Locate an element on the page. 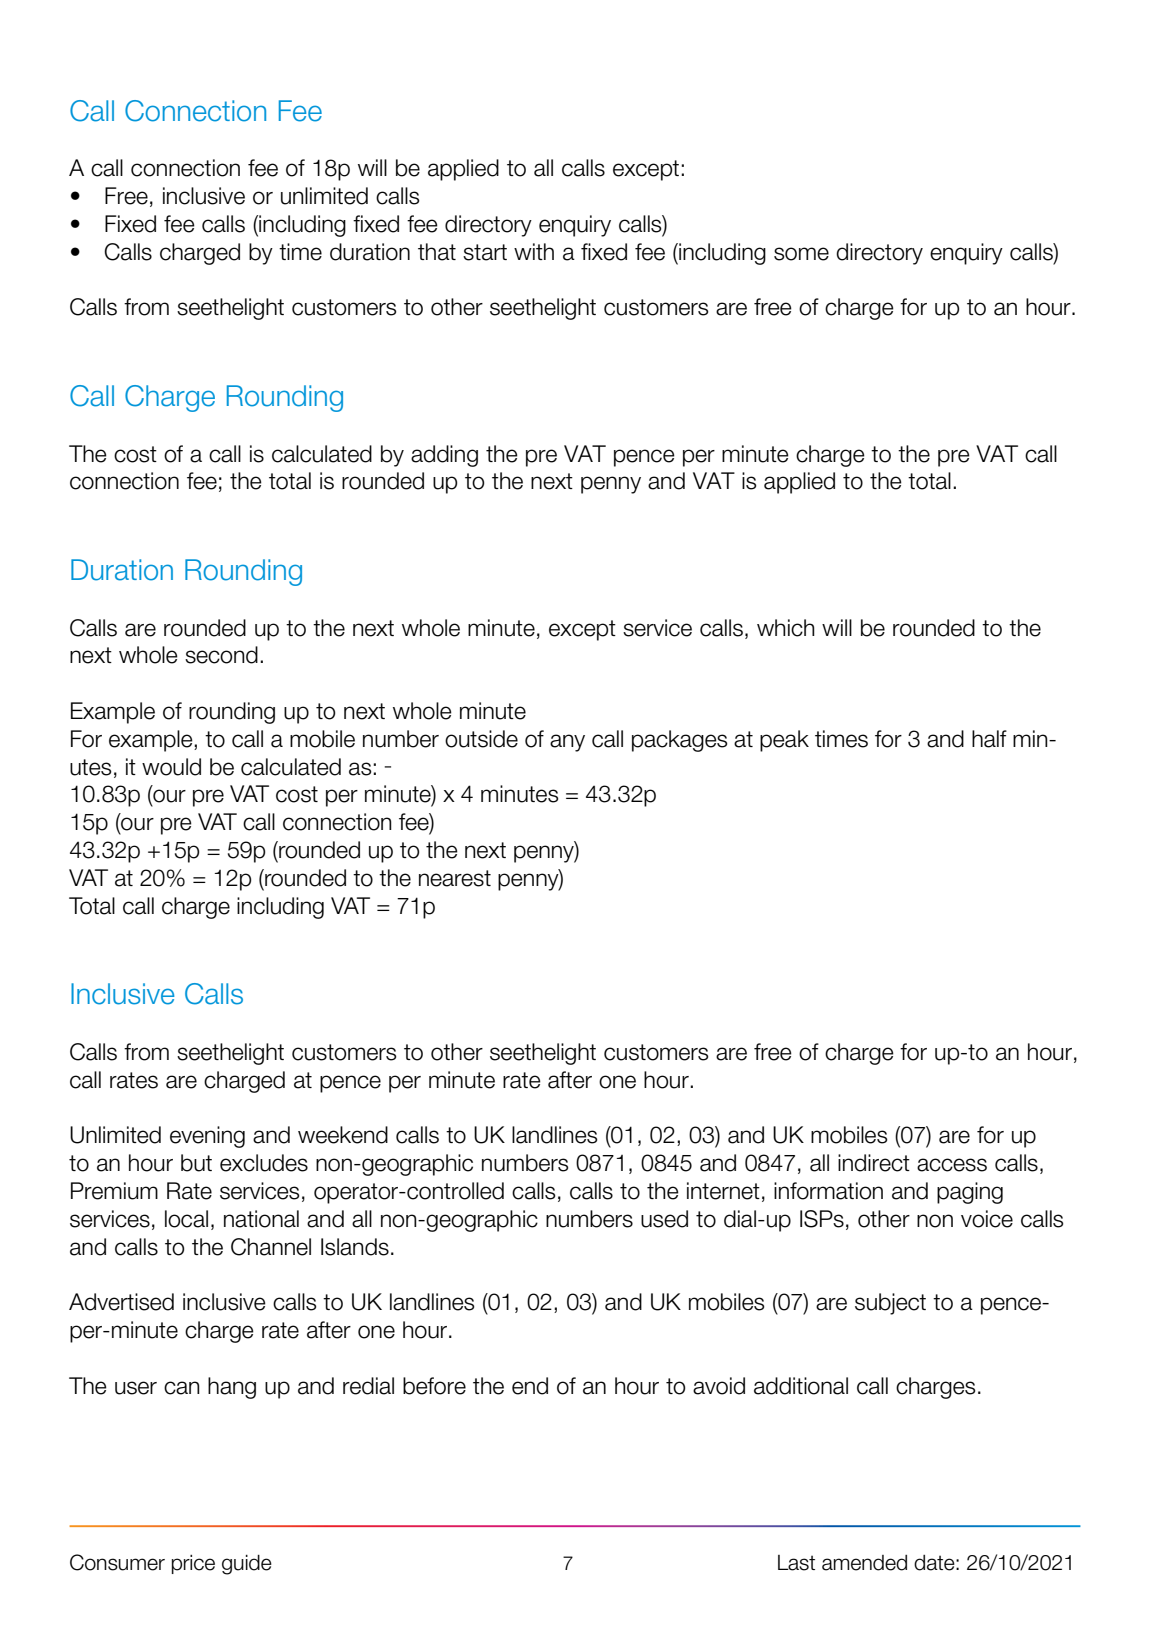 This page has height=1627, width=1150. price is located at coordinates (193, 1564).
